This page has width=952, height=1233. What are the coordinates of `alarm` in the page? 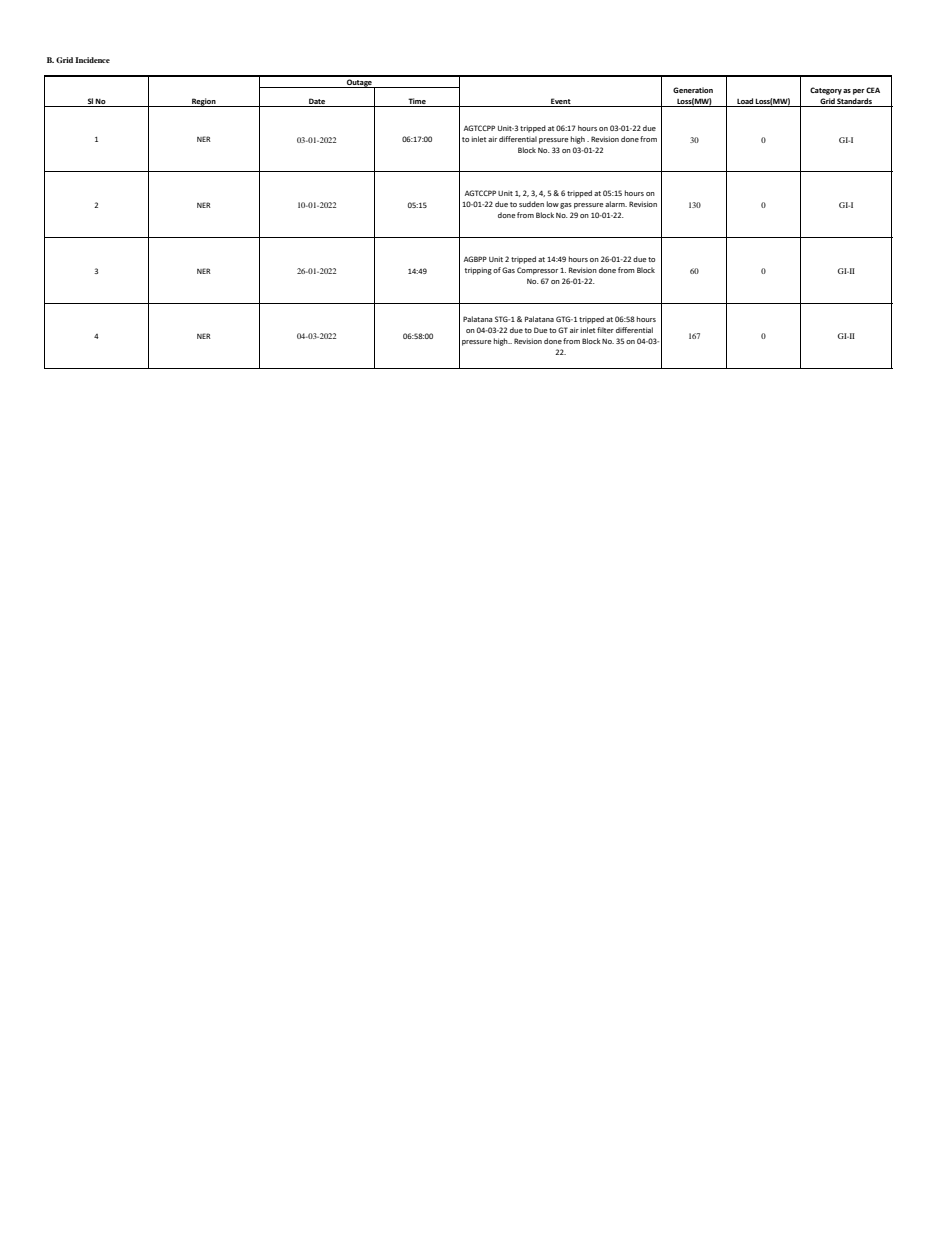 It's located at (616, 204).
